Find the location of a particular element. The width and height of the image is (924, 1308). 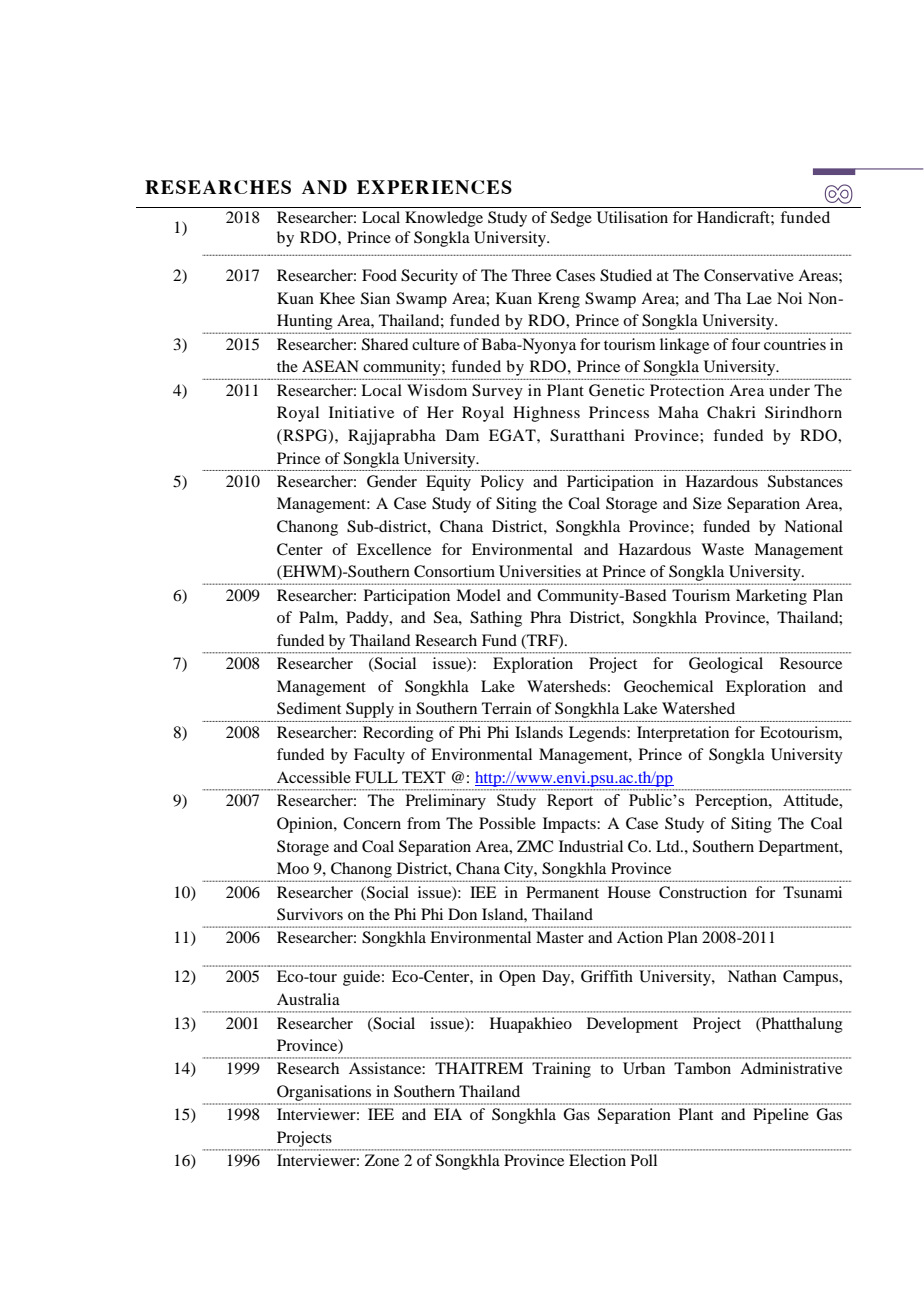

Excellence is located at coordinates (394, 549).
